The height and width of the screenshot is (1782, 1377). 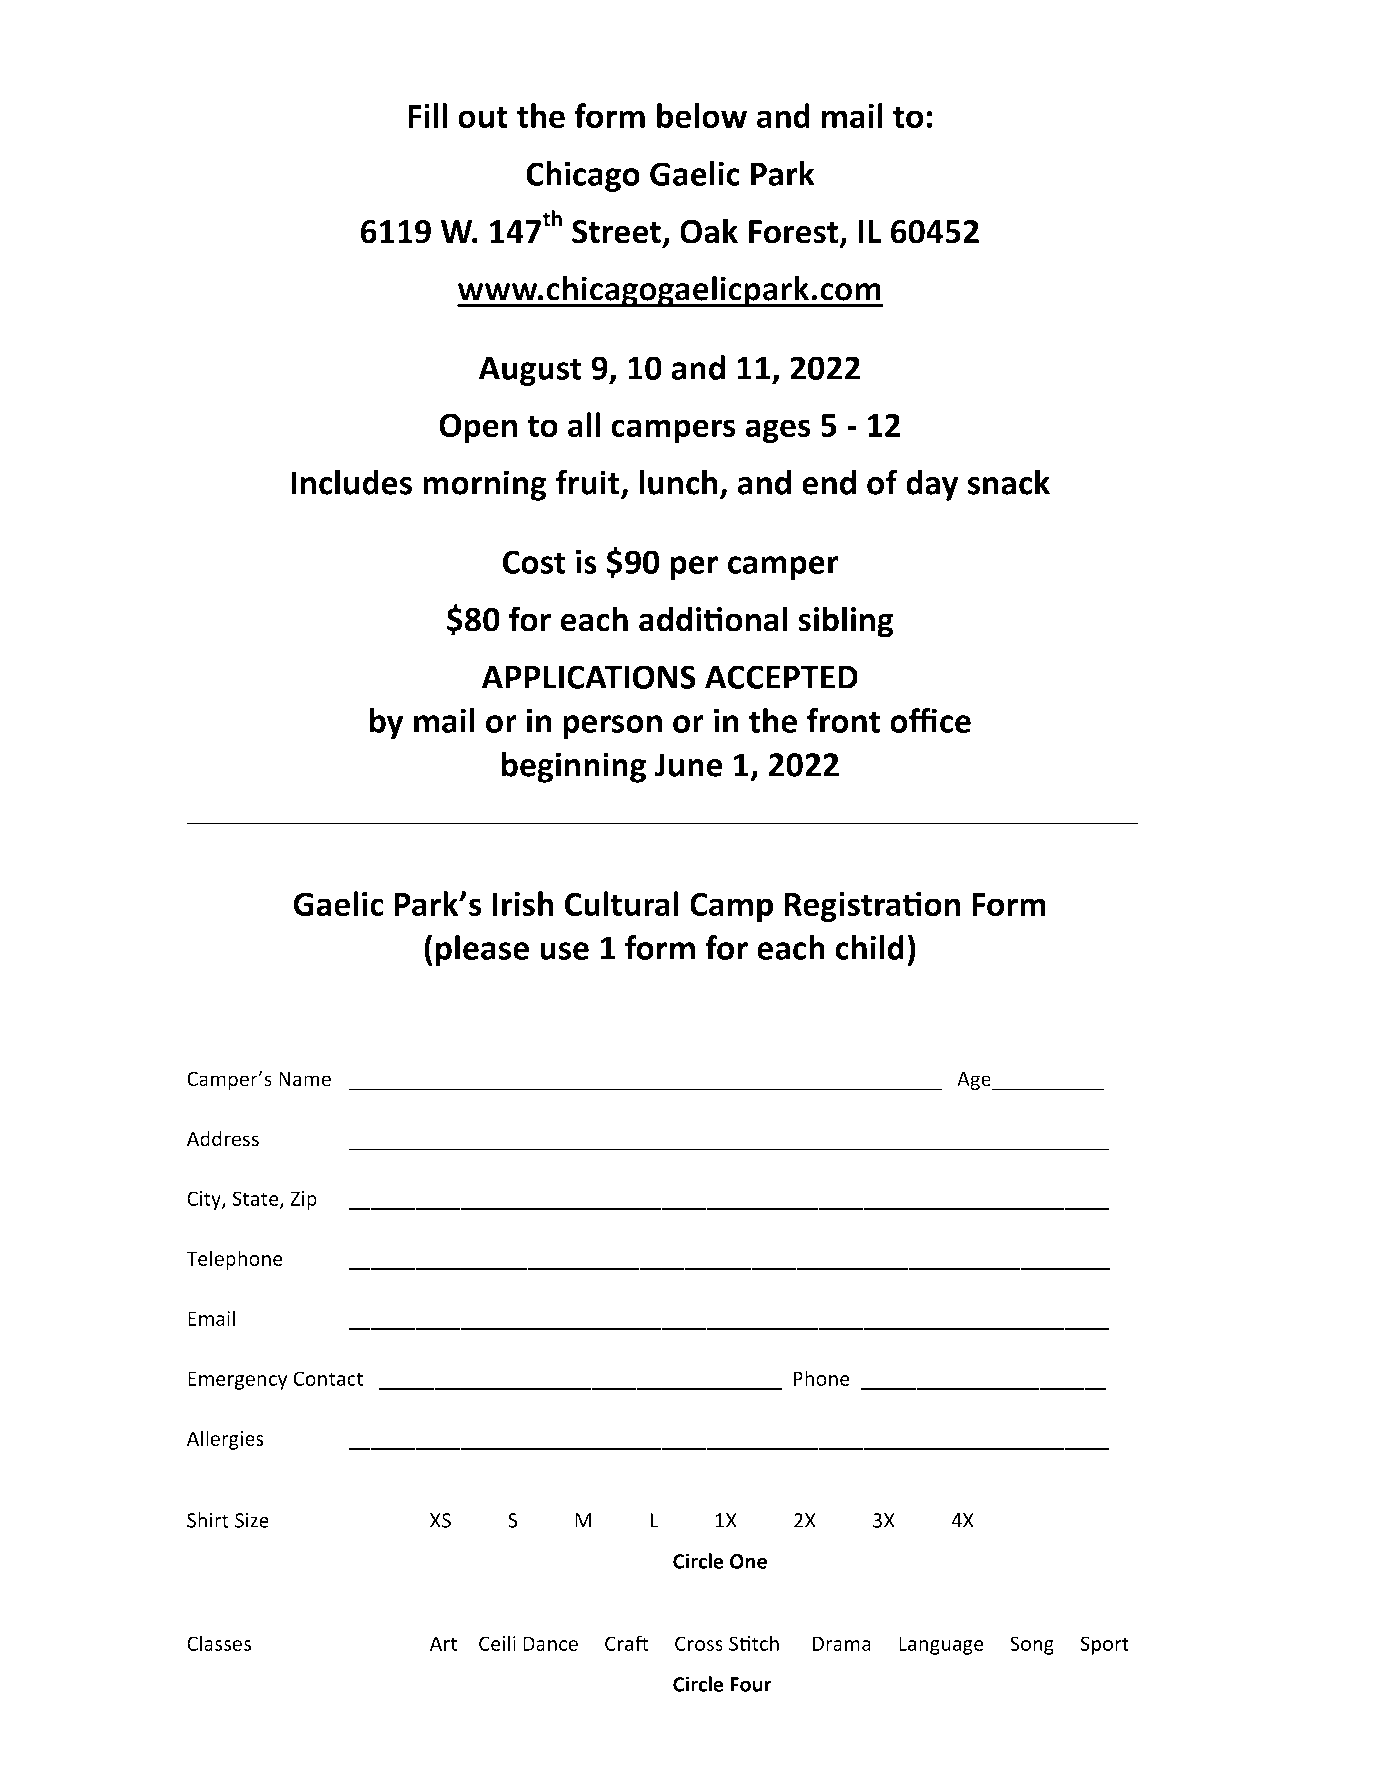 What do you see at coordinates (303, 1200) in the screenshot?
I see `Zip` at bounding box center [303, 1200].
